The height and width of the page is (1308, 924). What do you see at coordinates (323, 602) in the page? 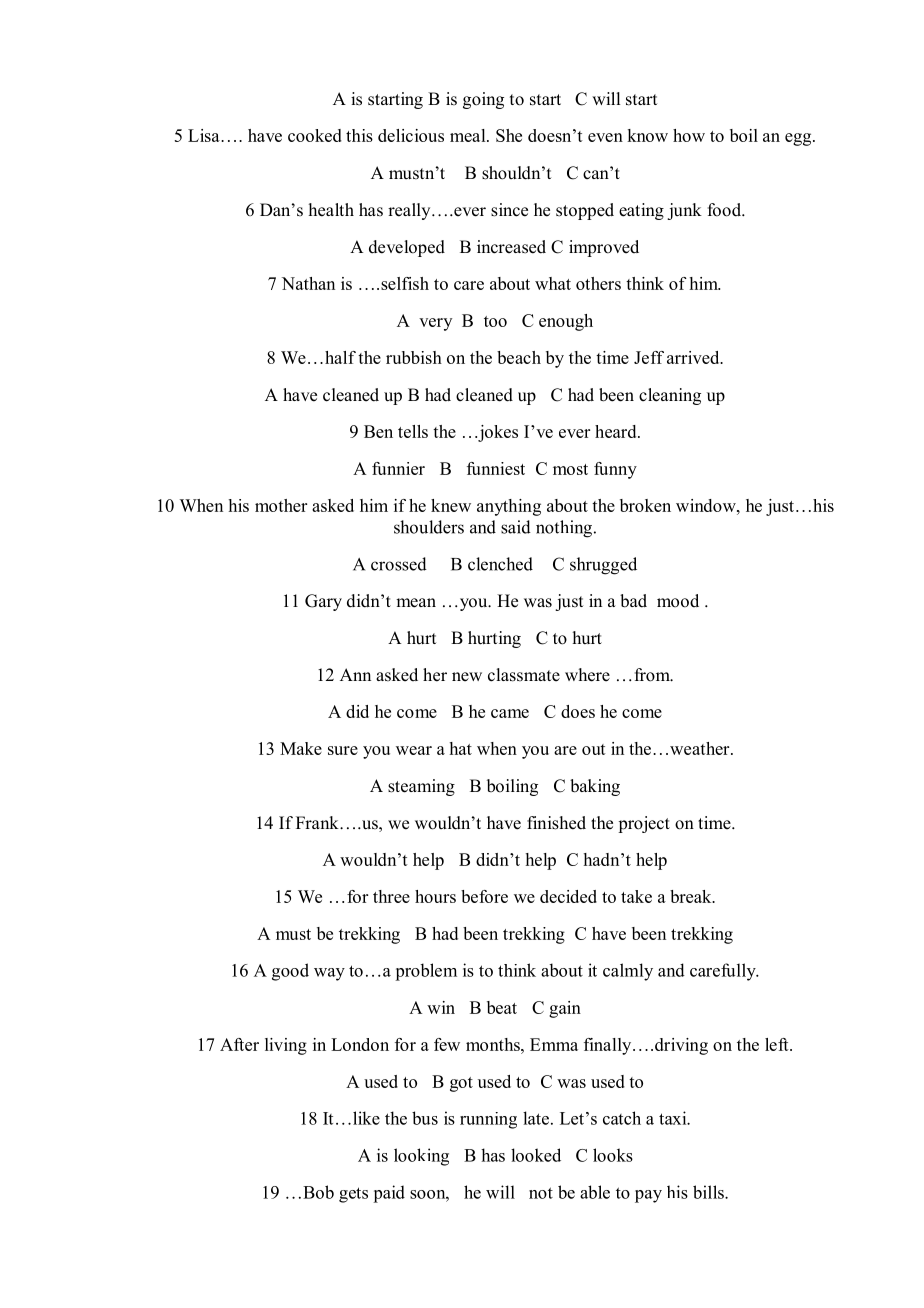
I see `Gary` at bounding box center [323, 602].
